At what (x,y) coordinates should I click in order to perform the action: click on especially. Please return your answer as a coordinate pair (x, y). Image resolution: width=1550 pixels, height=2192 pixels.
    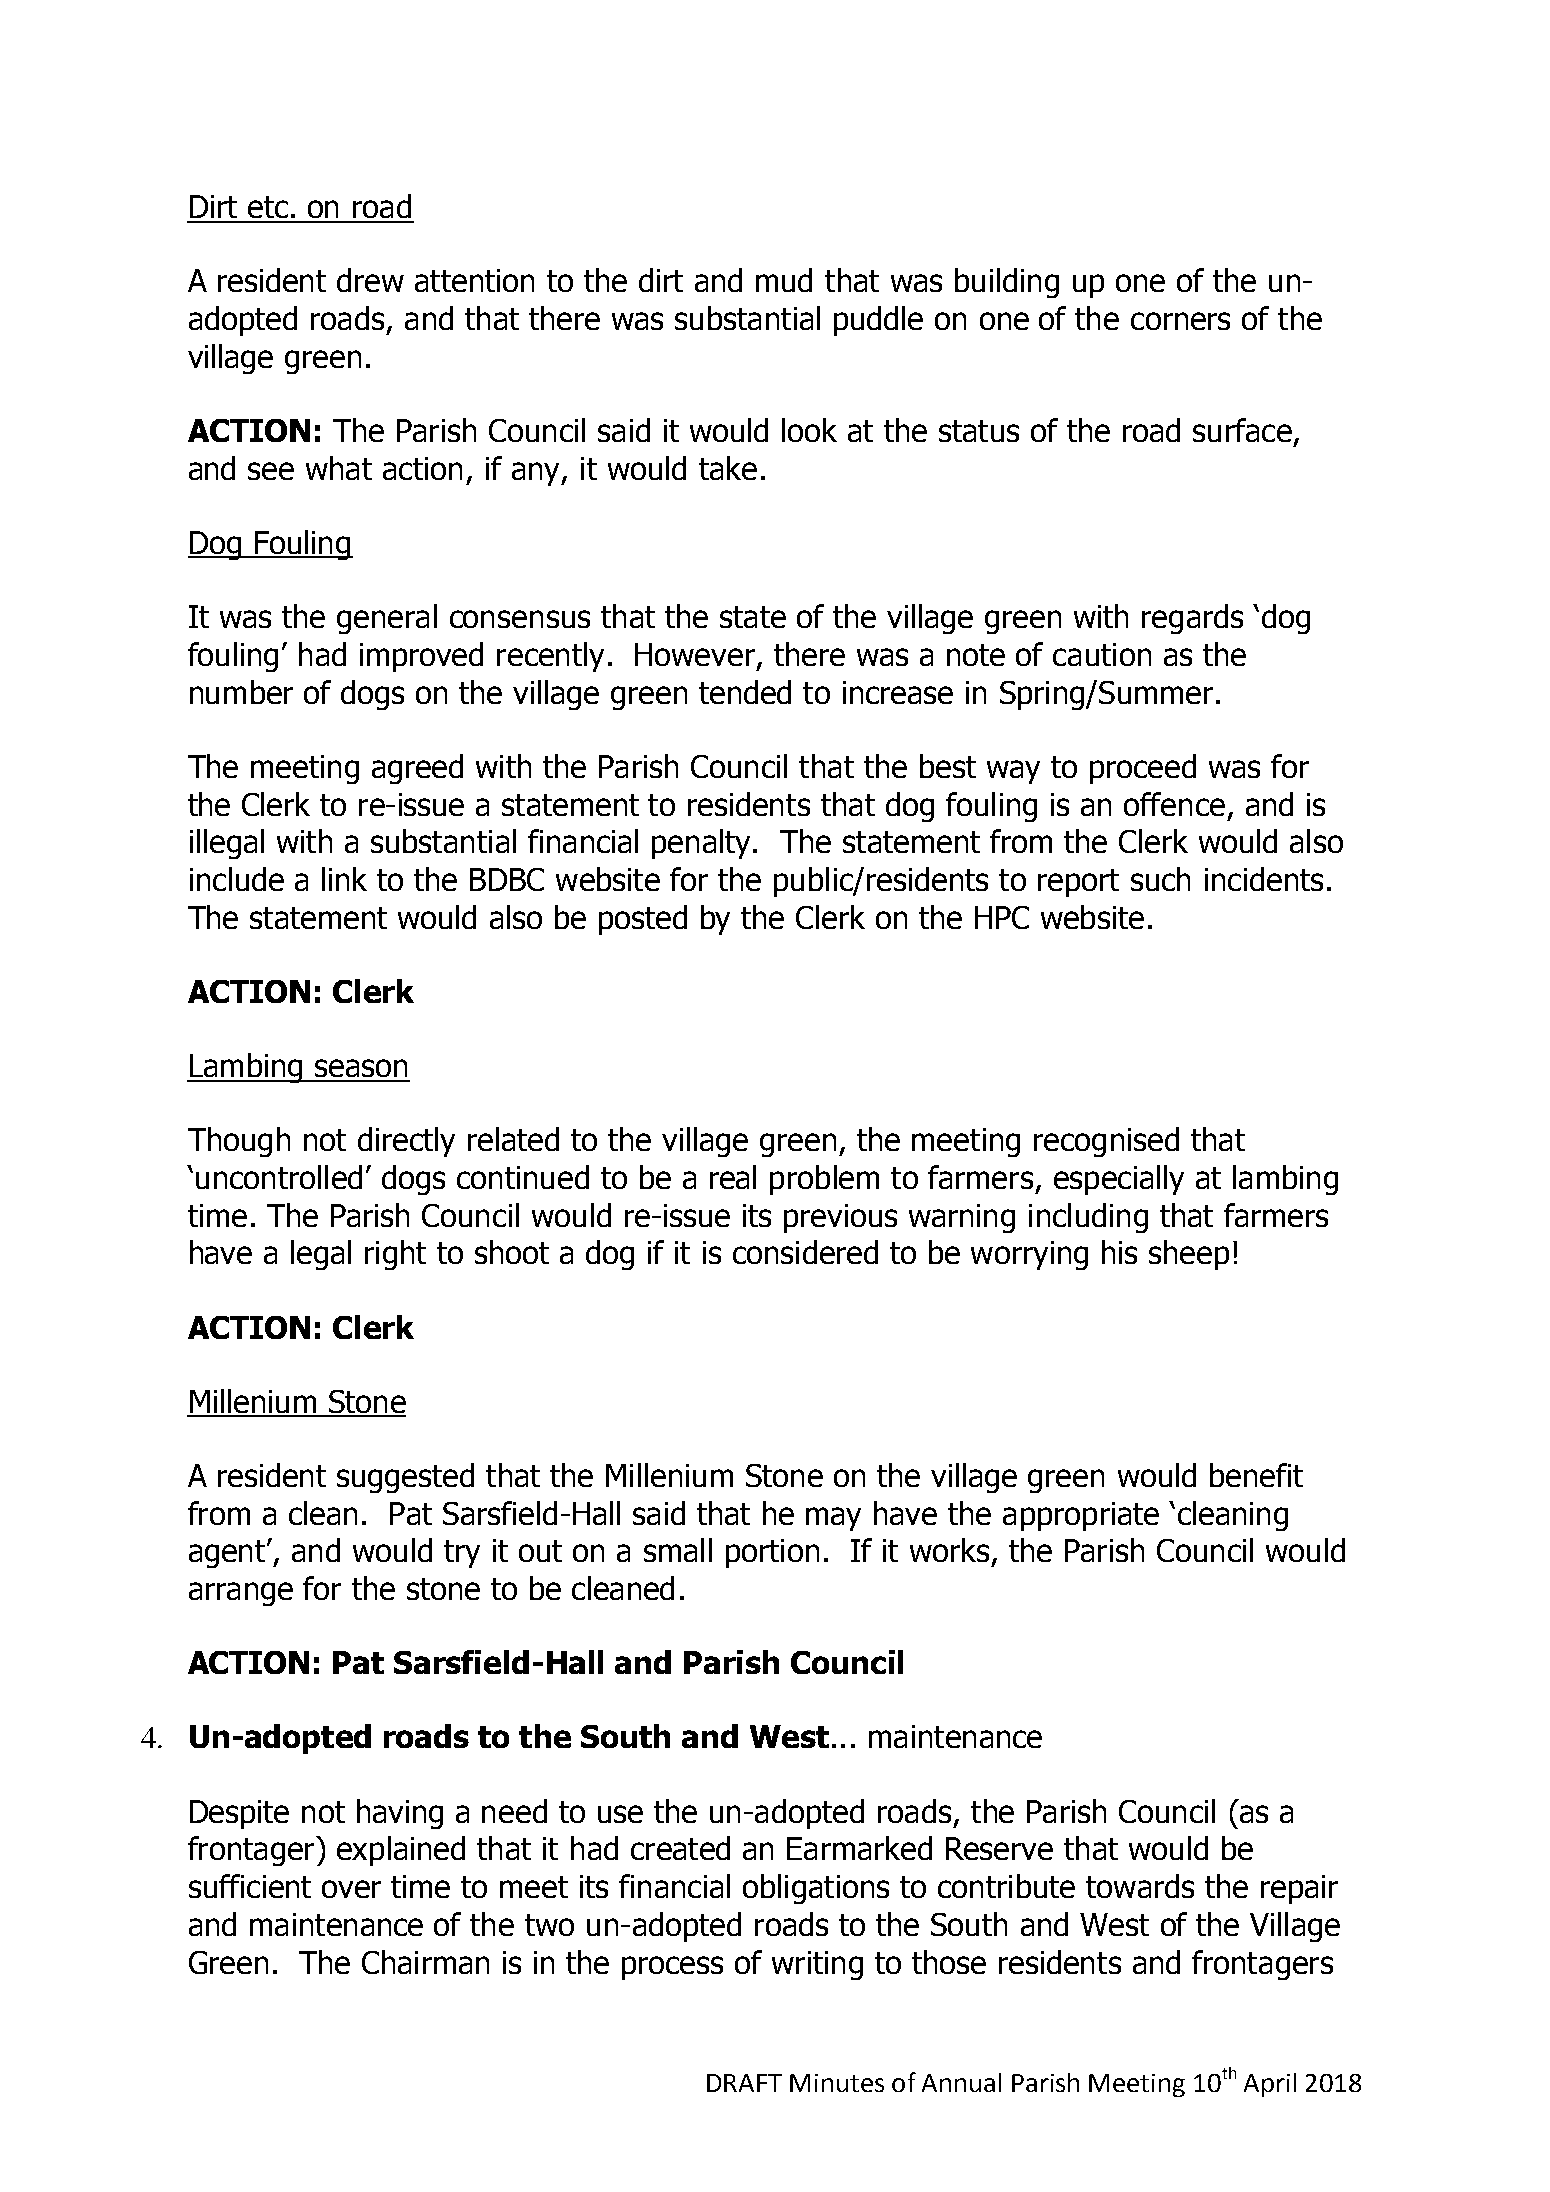
    Looking at the image, I should click on (1119, 1180).
